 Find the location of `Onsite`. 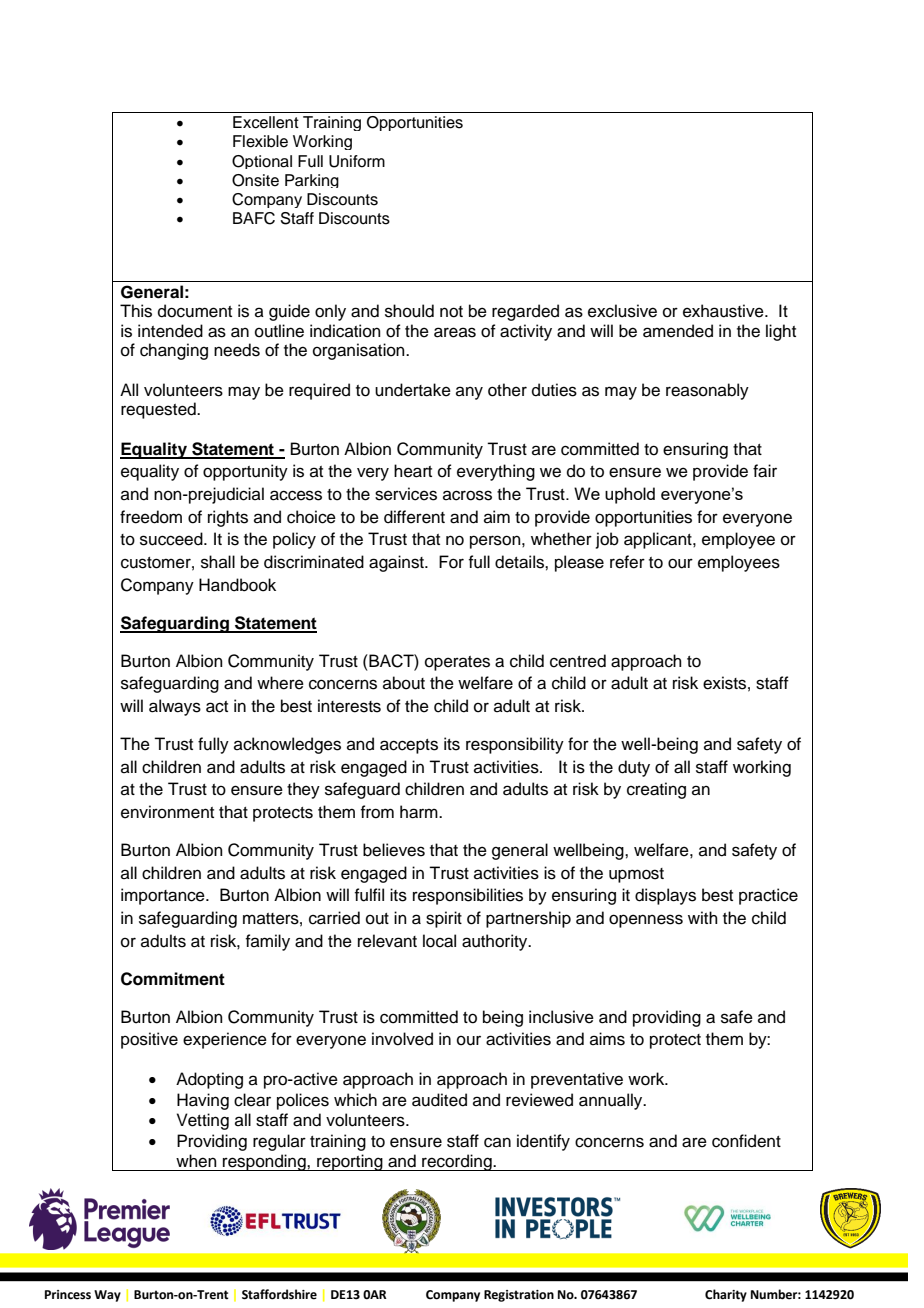

Onsite is located at coordinates (255, 180).
